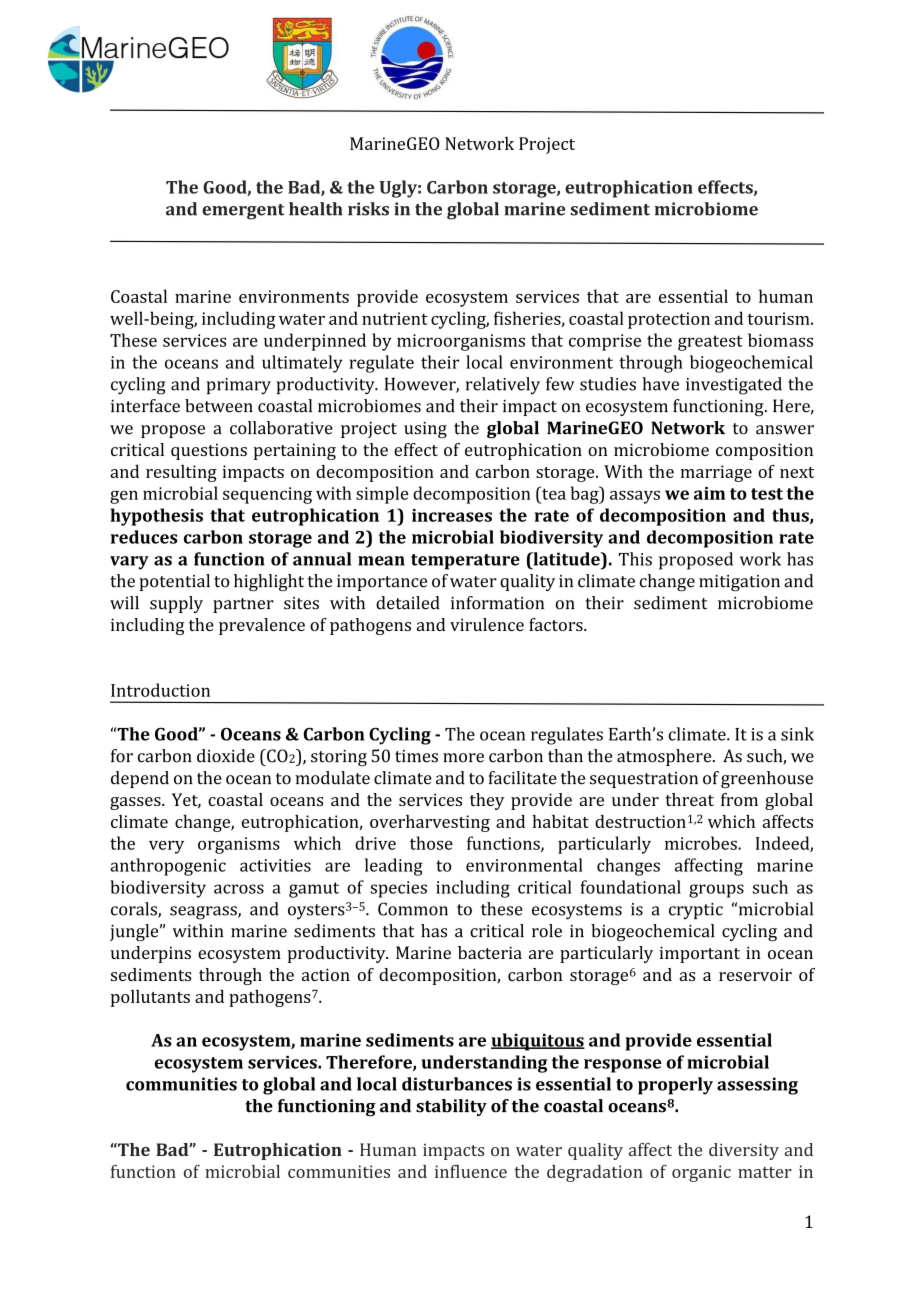  Describe the element at coordinates (669, 320) in the image. I see `protection` at that location.
